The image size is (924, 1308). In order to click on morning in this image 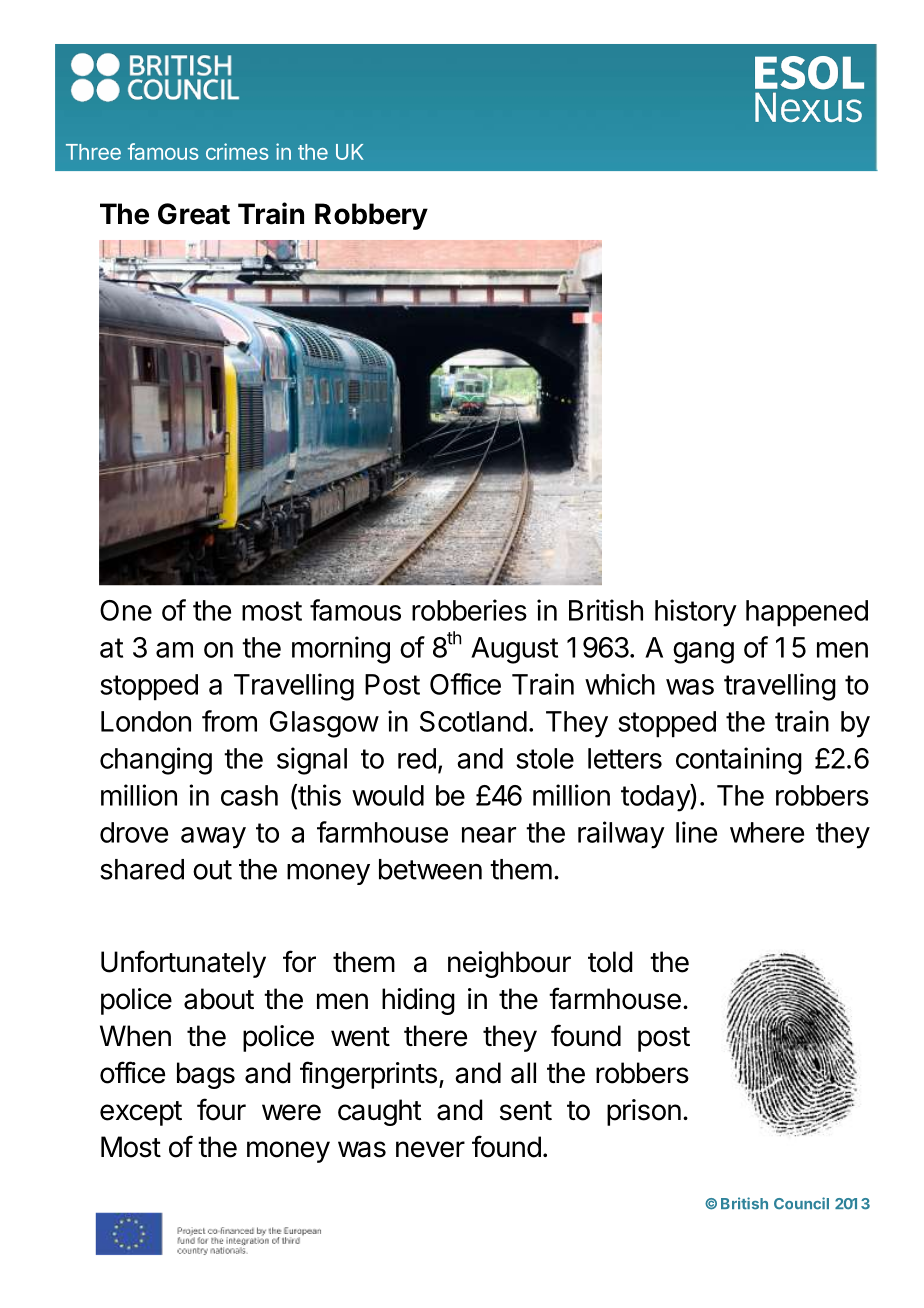, I will do `click(341, 650)`.
